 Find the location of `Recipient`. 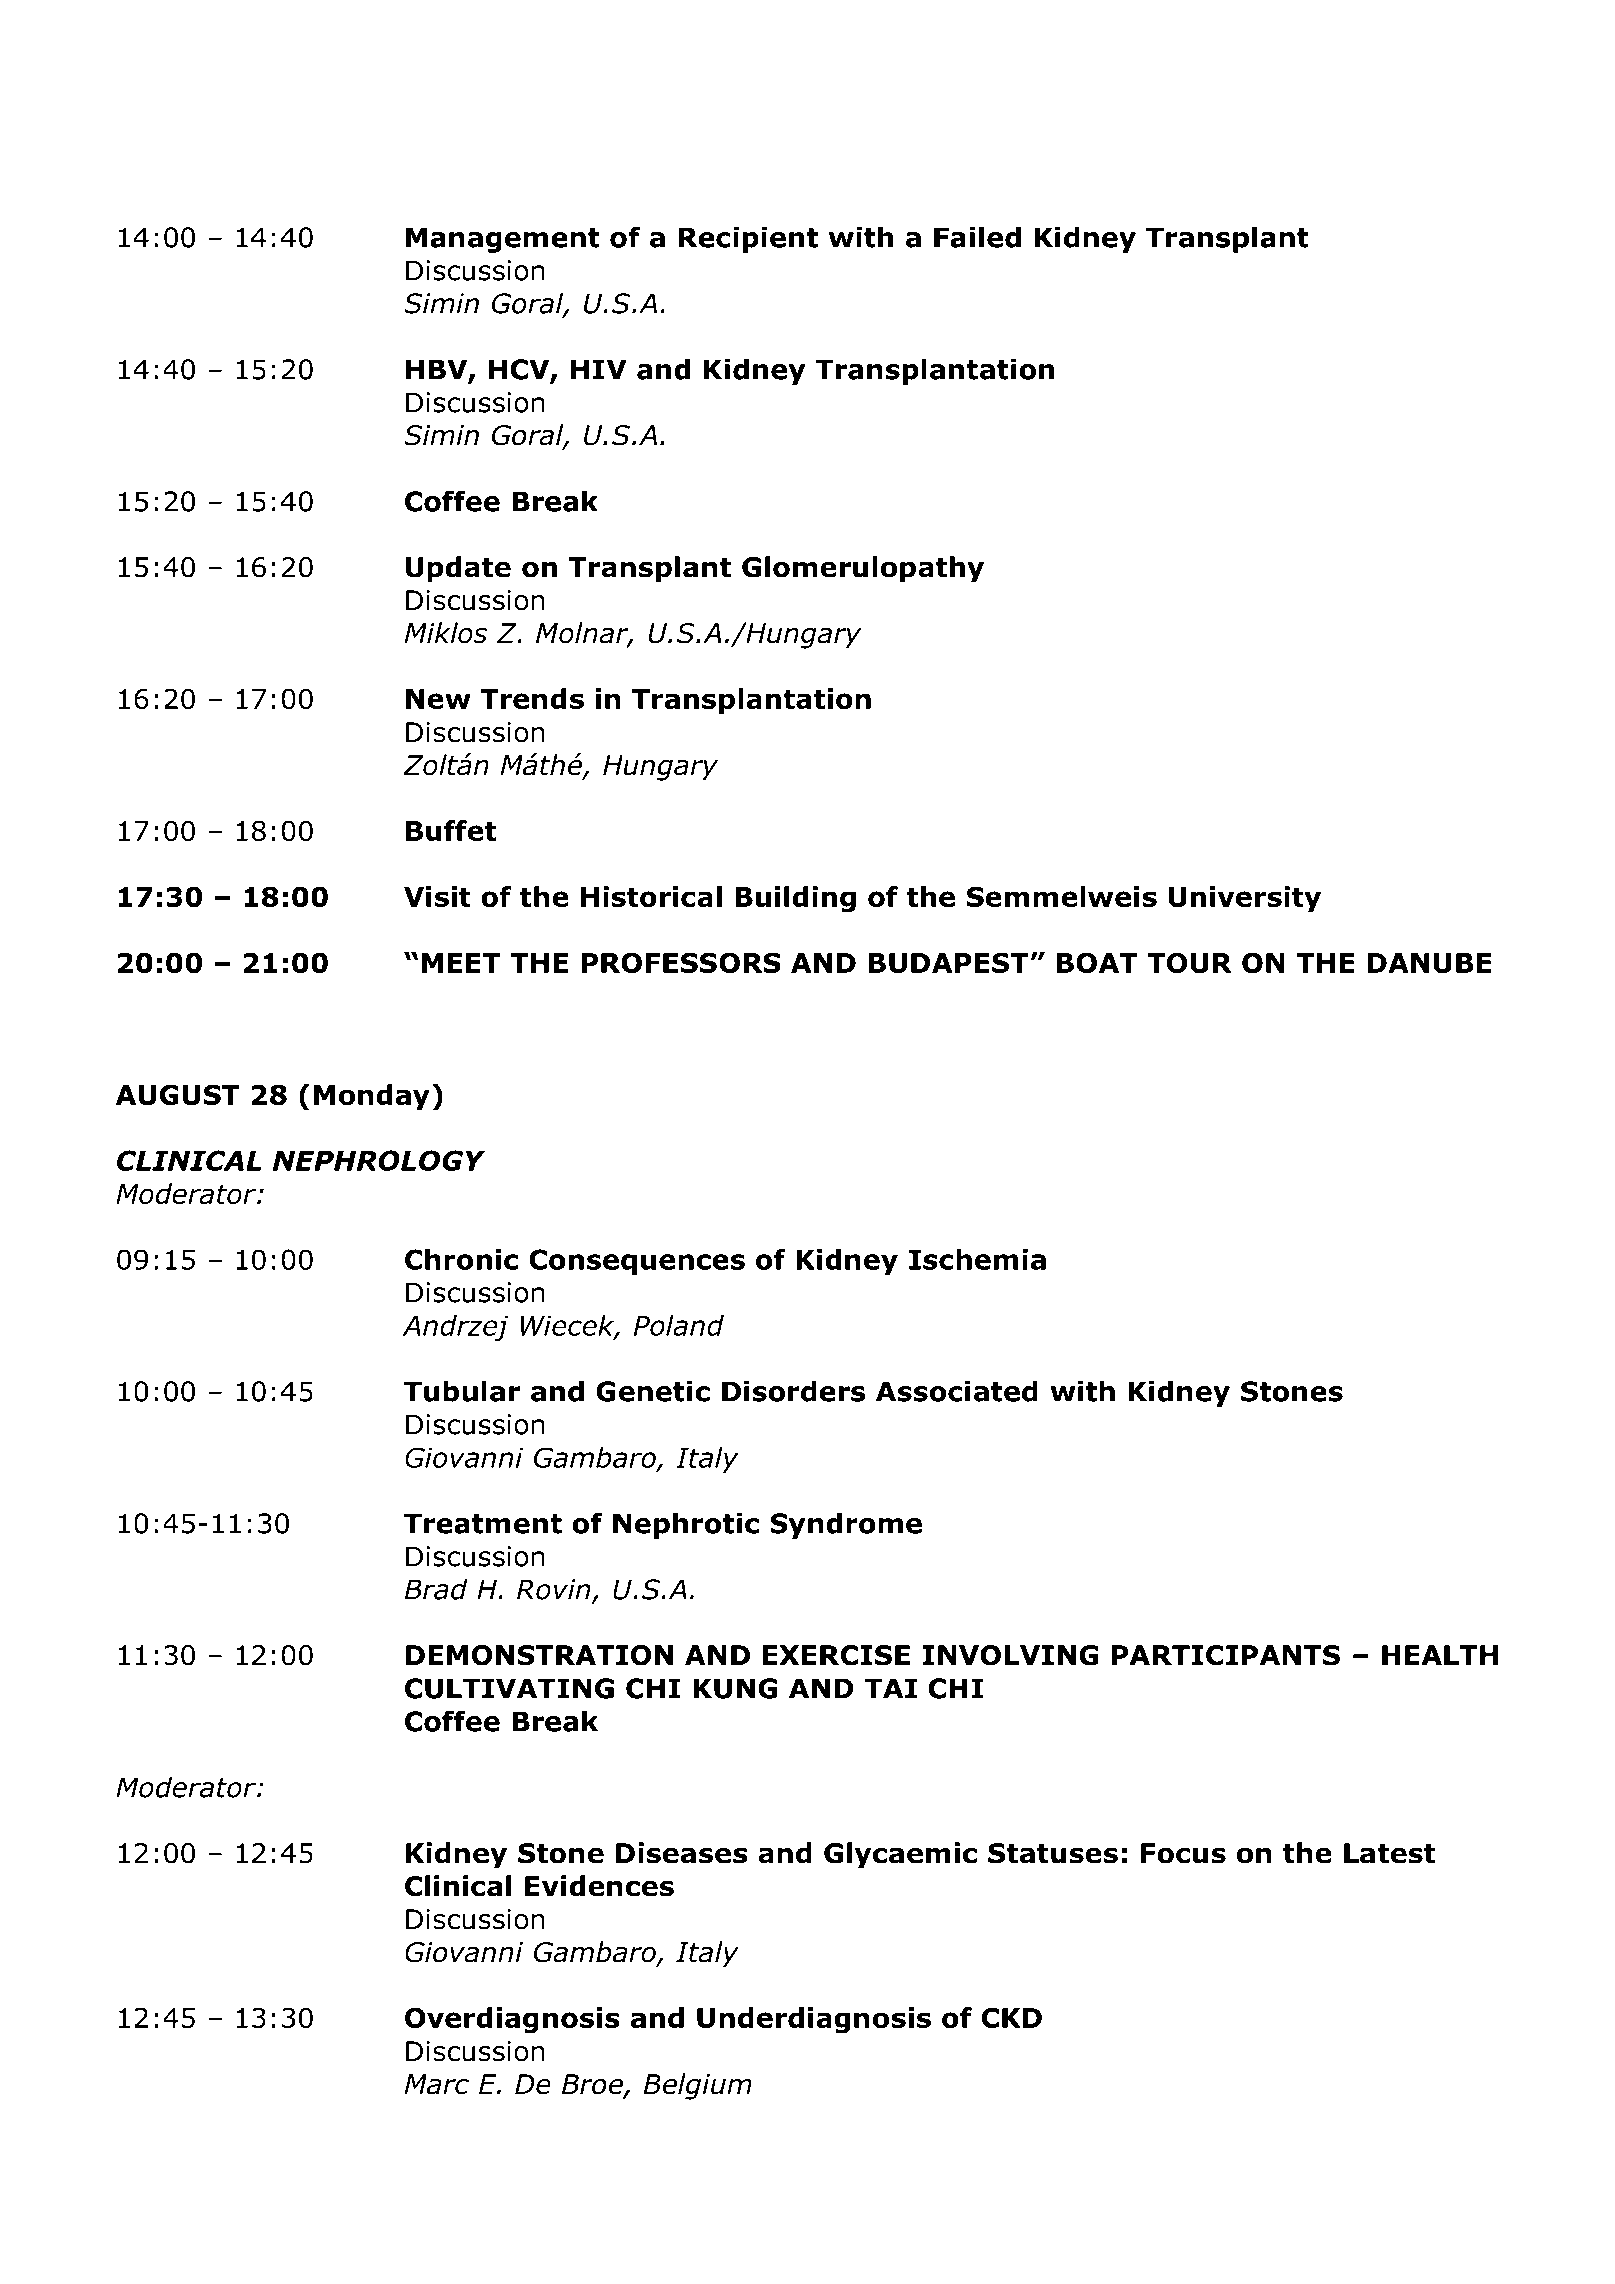

Recipient is located at coordinates (748, 239).
